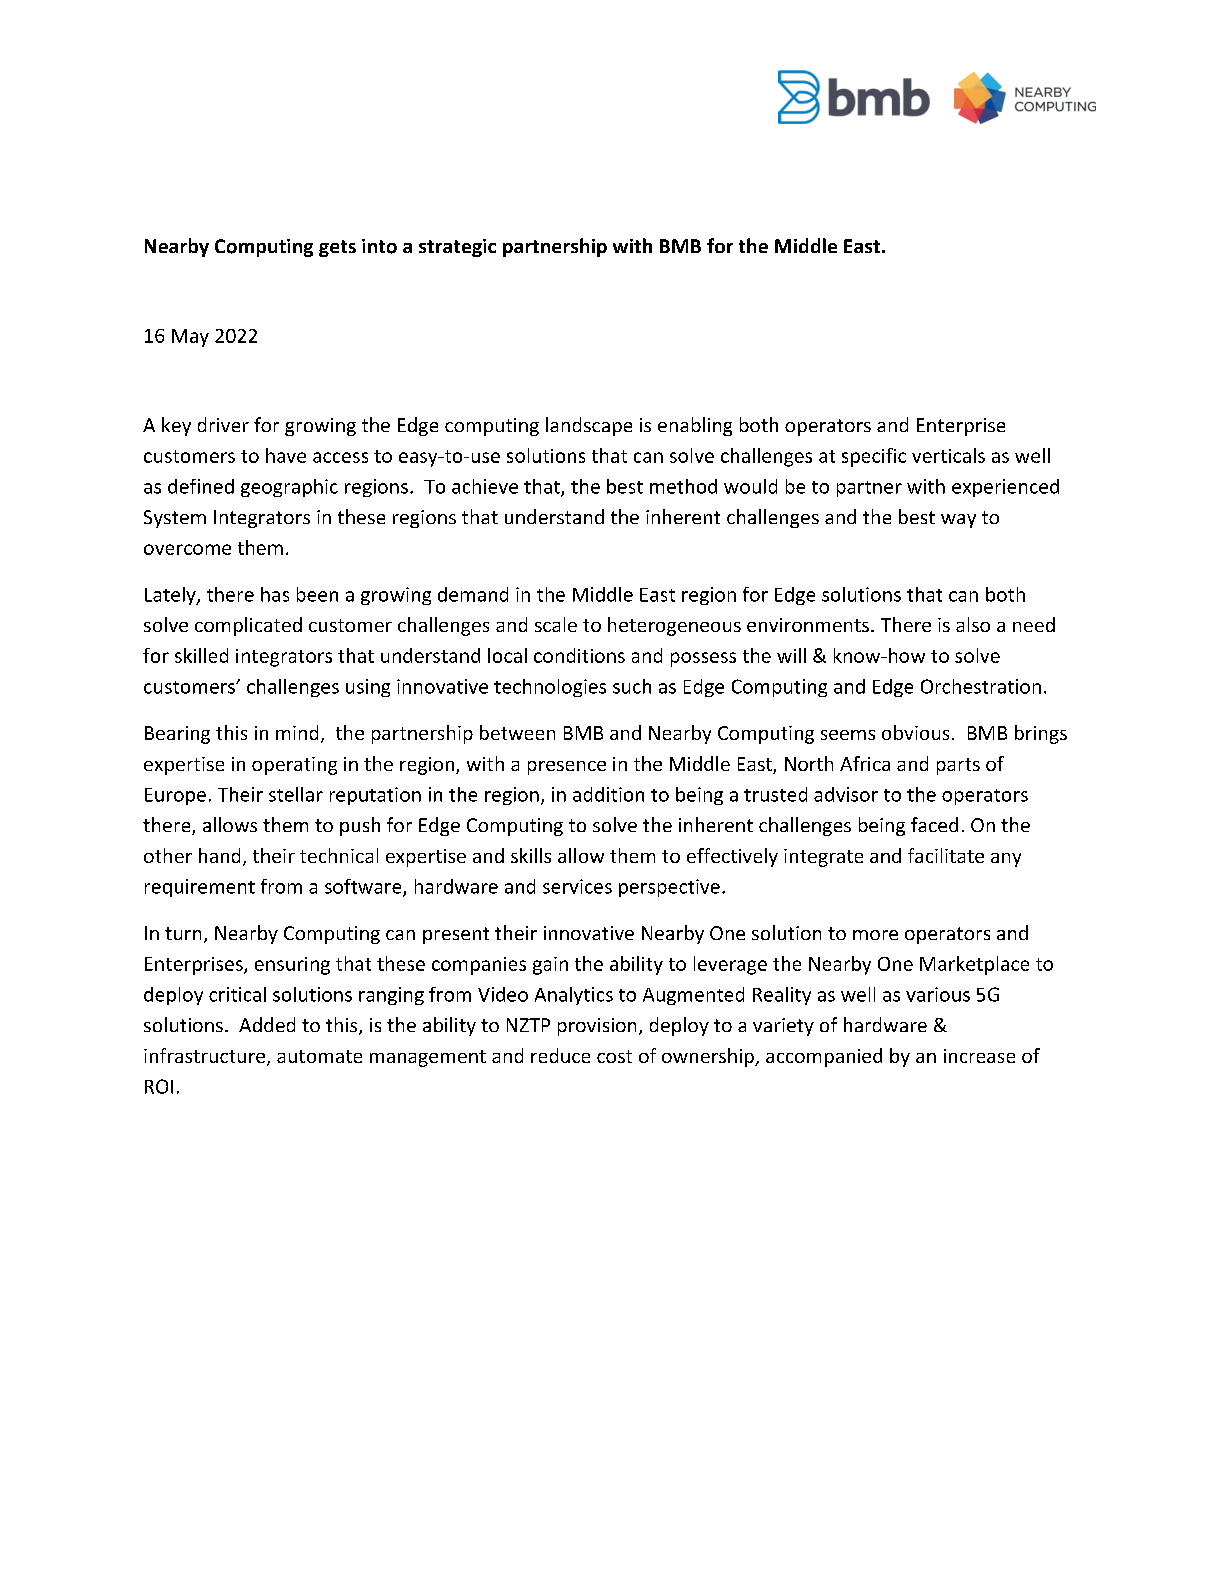 The height and width of the document is (1574, 1216). What do you see at coordinates (337, 248) in the document?
I see `gets` at bounding box center [337, 248].
